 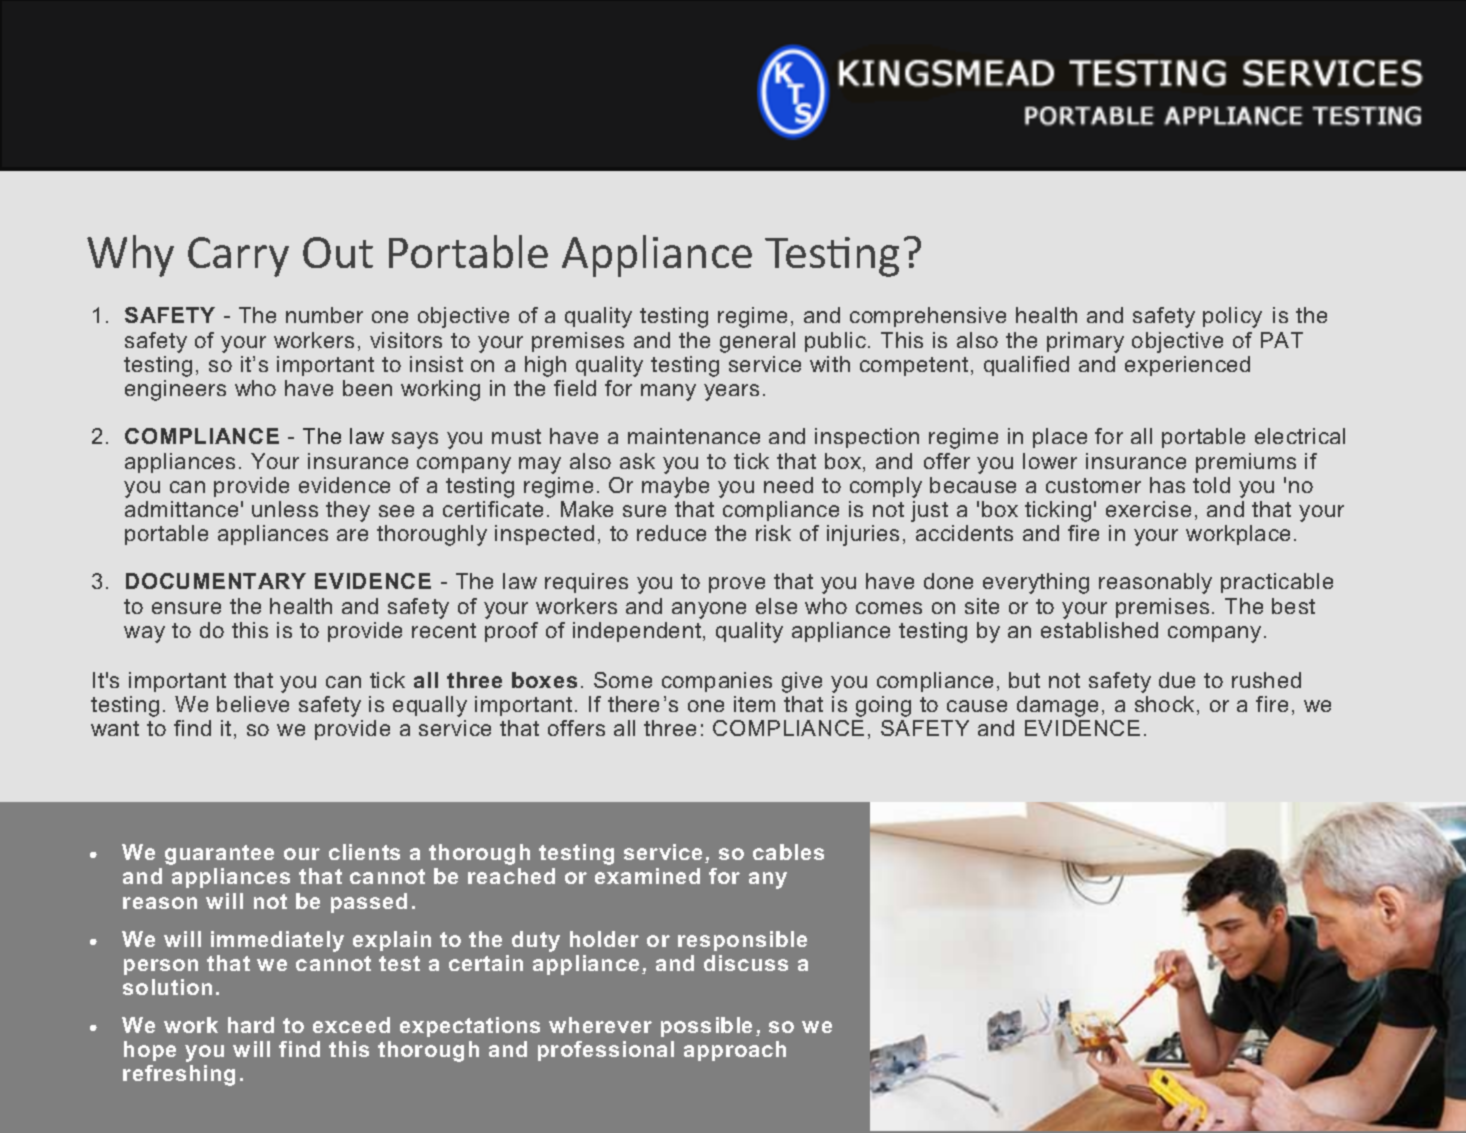 I want to click on general, so click(x=757, y=342).
